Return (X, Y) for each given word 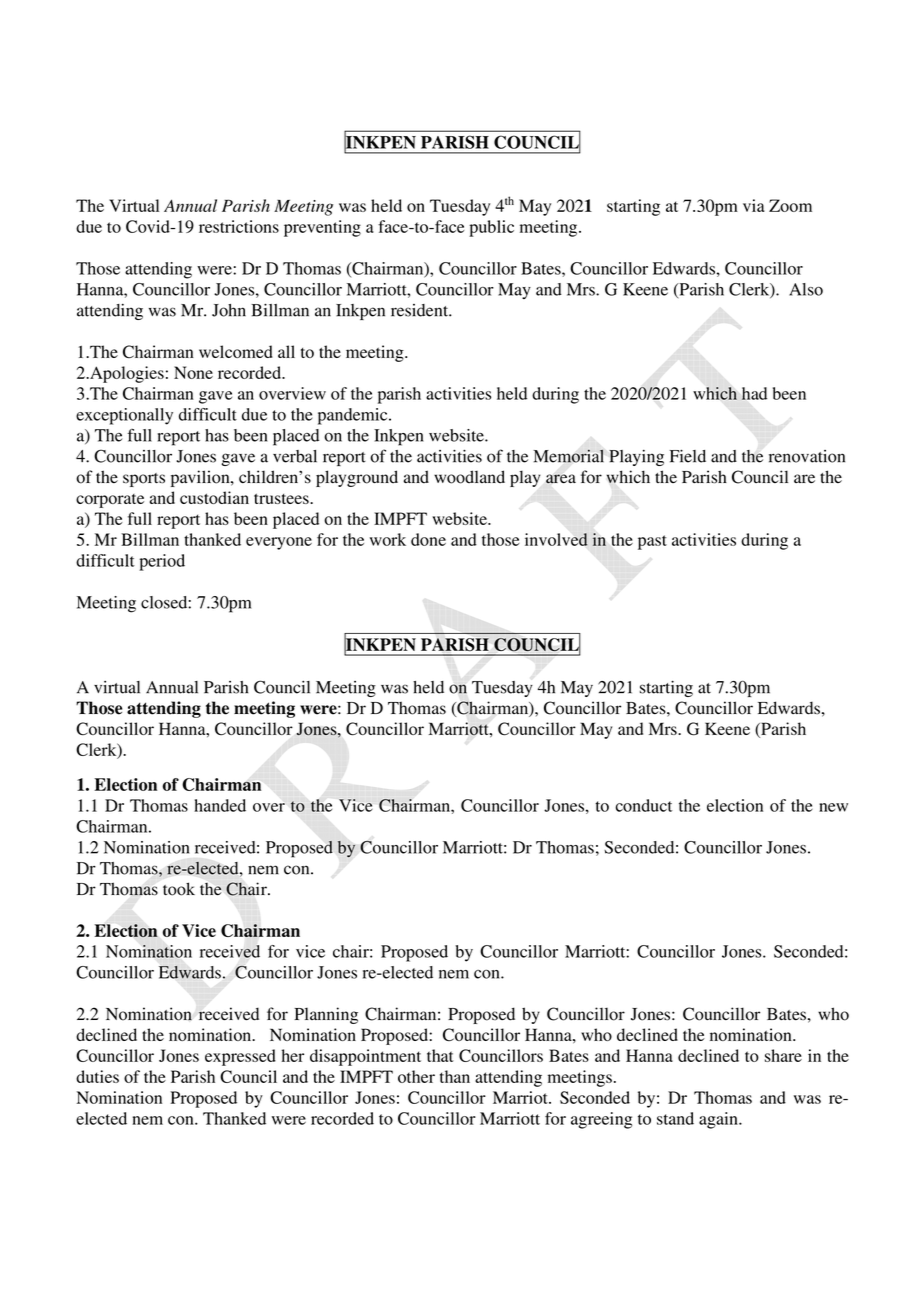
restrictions (239, 226)
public (491, 228)
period (162, 562)
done (428, 539)
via (754, 205)
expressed (240, 1057)
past (652, 542)
